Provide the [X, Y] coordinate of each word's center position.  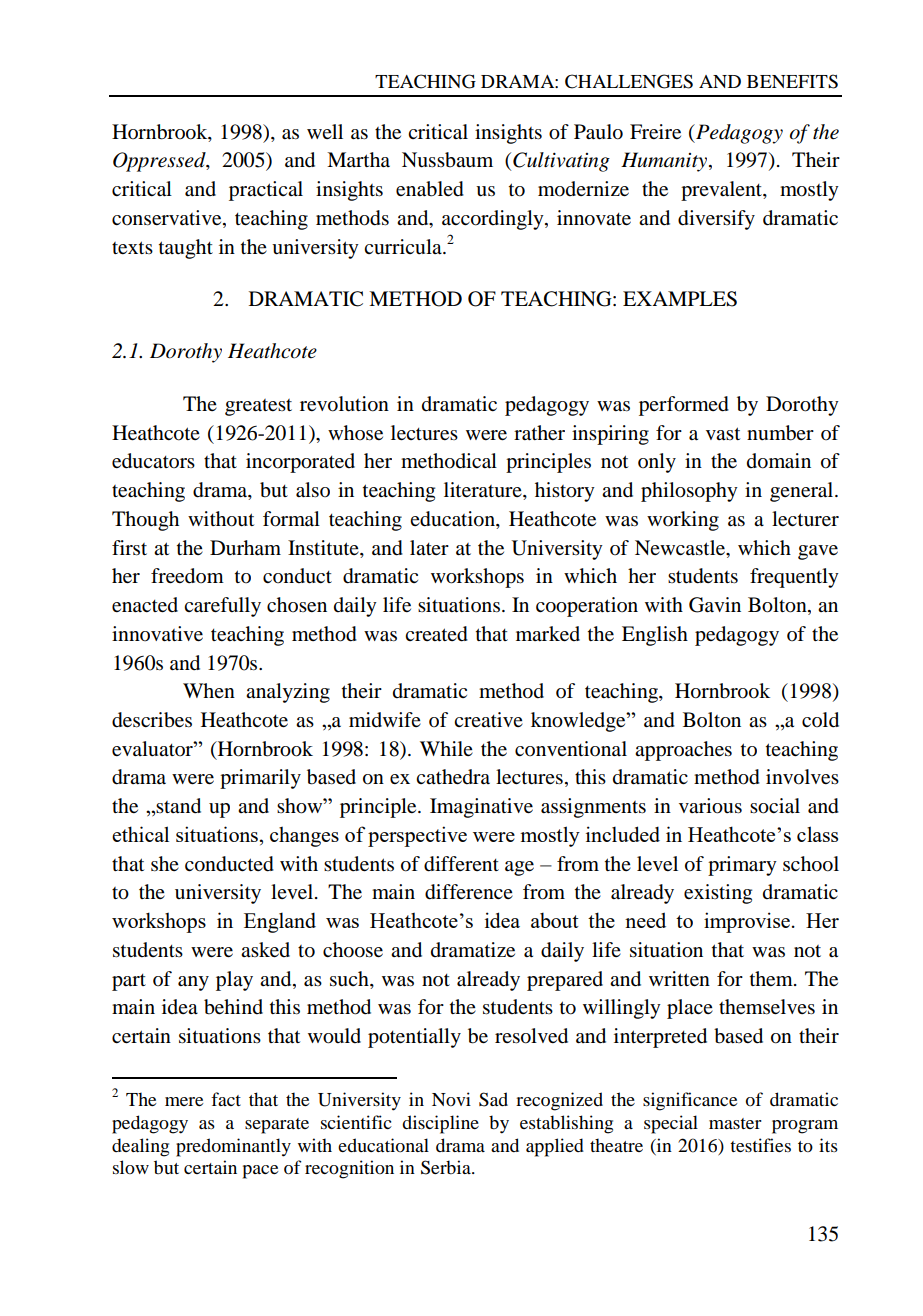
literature [484, 491]
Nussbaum [447, 160]
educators [153, 461]
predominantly [233, 1147]
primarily [260, 779]
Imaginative [481, 808]
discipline [440, 1124]
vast [723, 433]
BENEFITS [792, 81]
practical [266, 191]
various [710, 806]
